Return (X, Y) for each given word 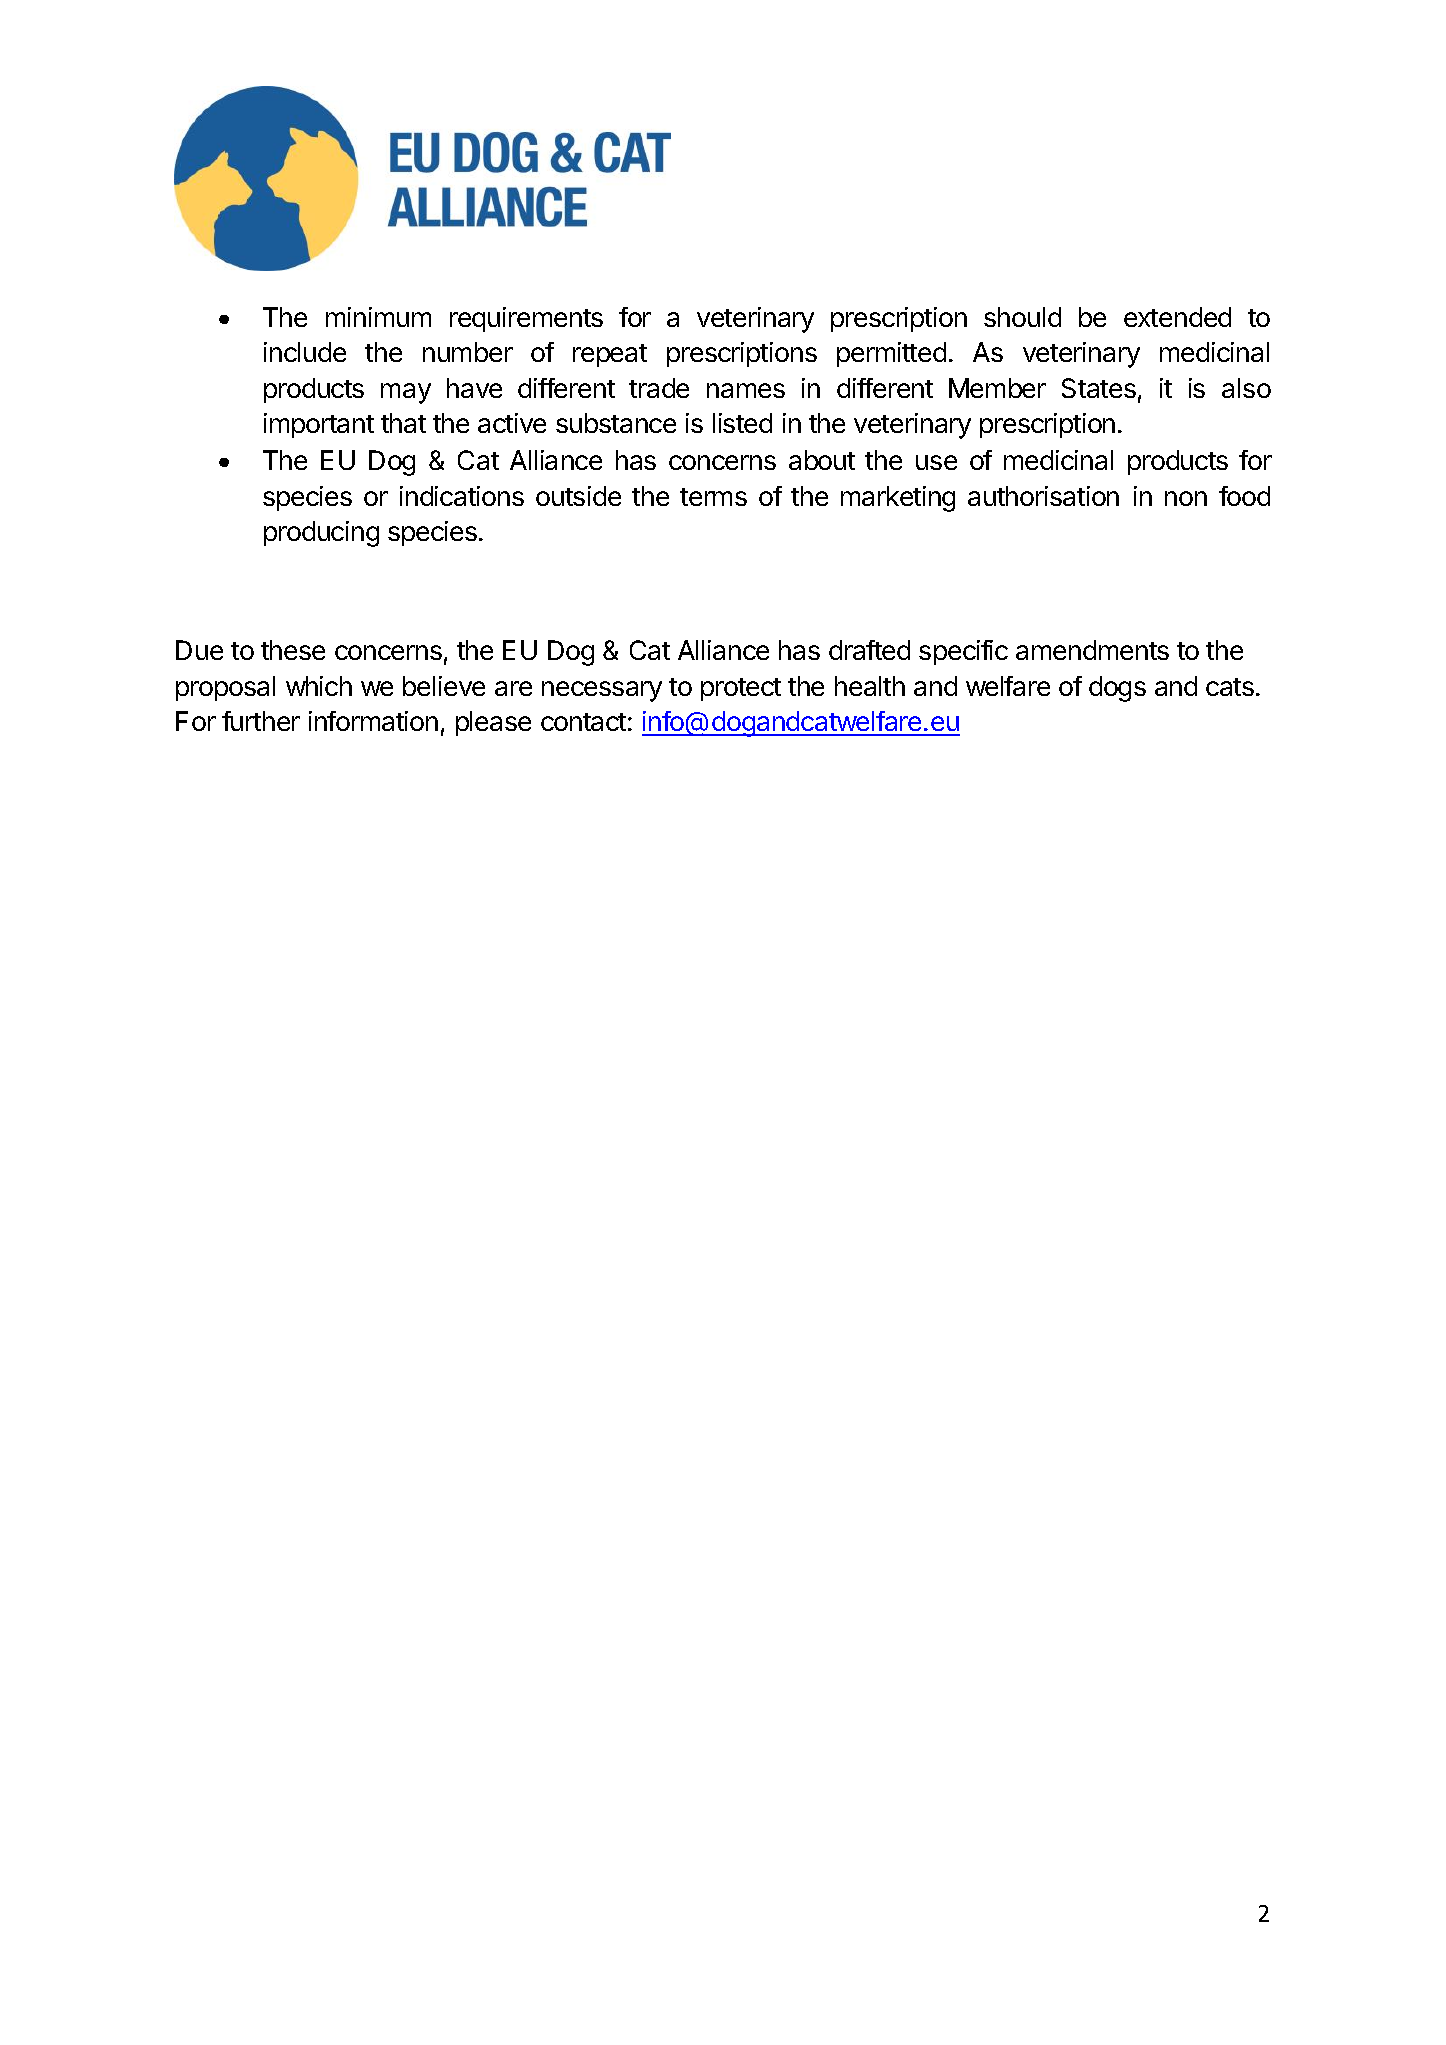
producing (321, 534)
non (1186, 498)
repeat (610, 355)
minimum (378, 317)
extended (1177, 317)
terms (713, 497)
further (261, 721)
